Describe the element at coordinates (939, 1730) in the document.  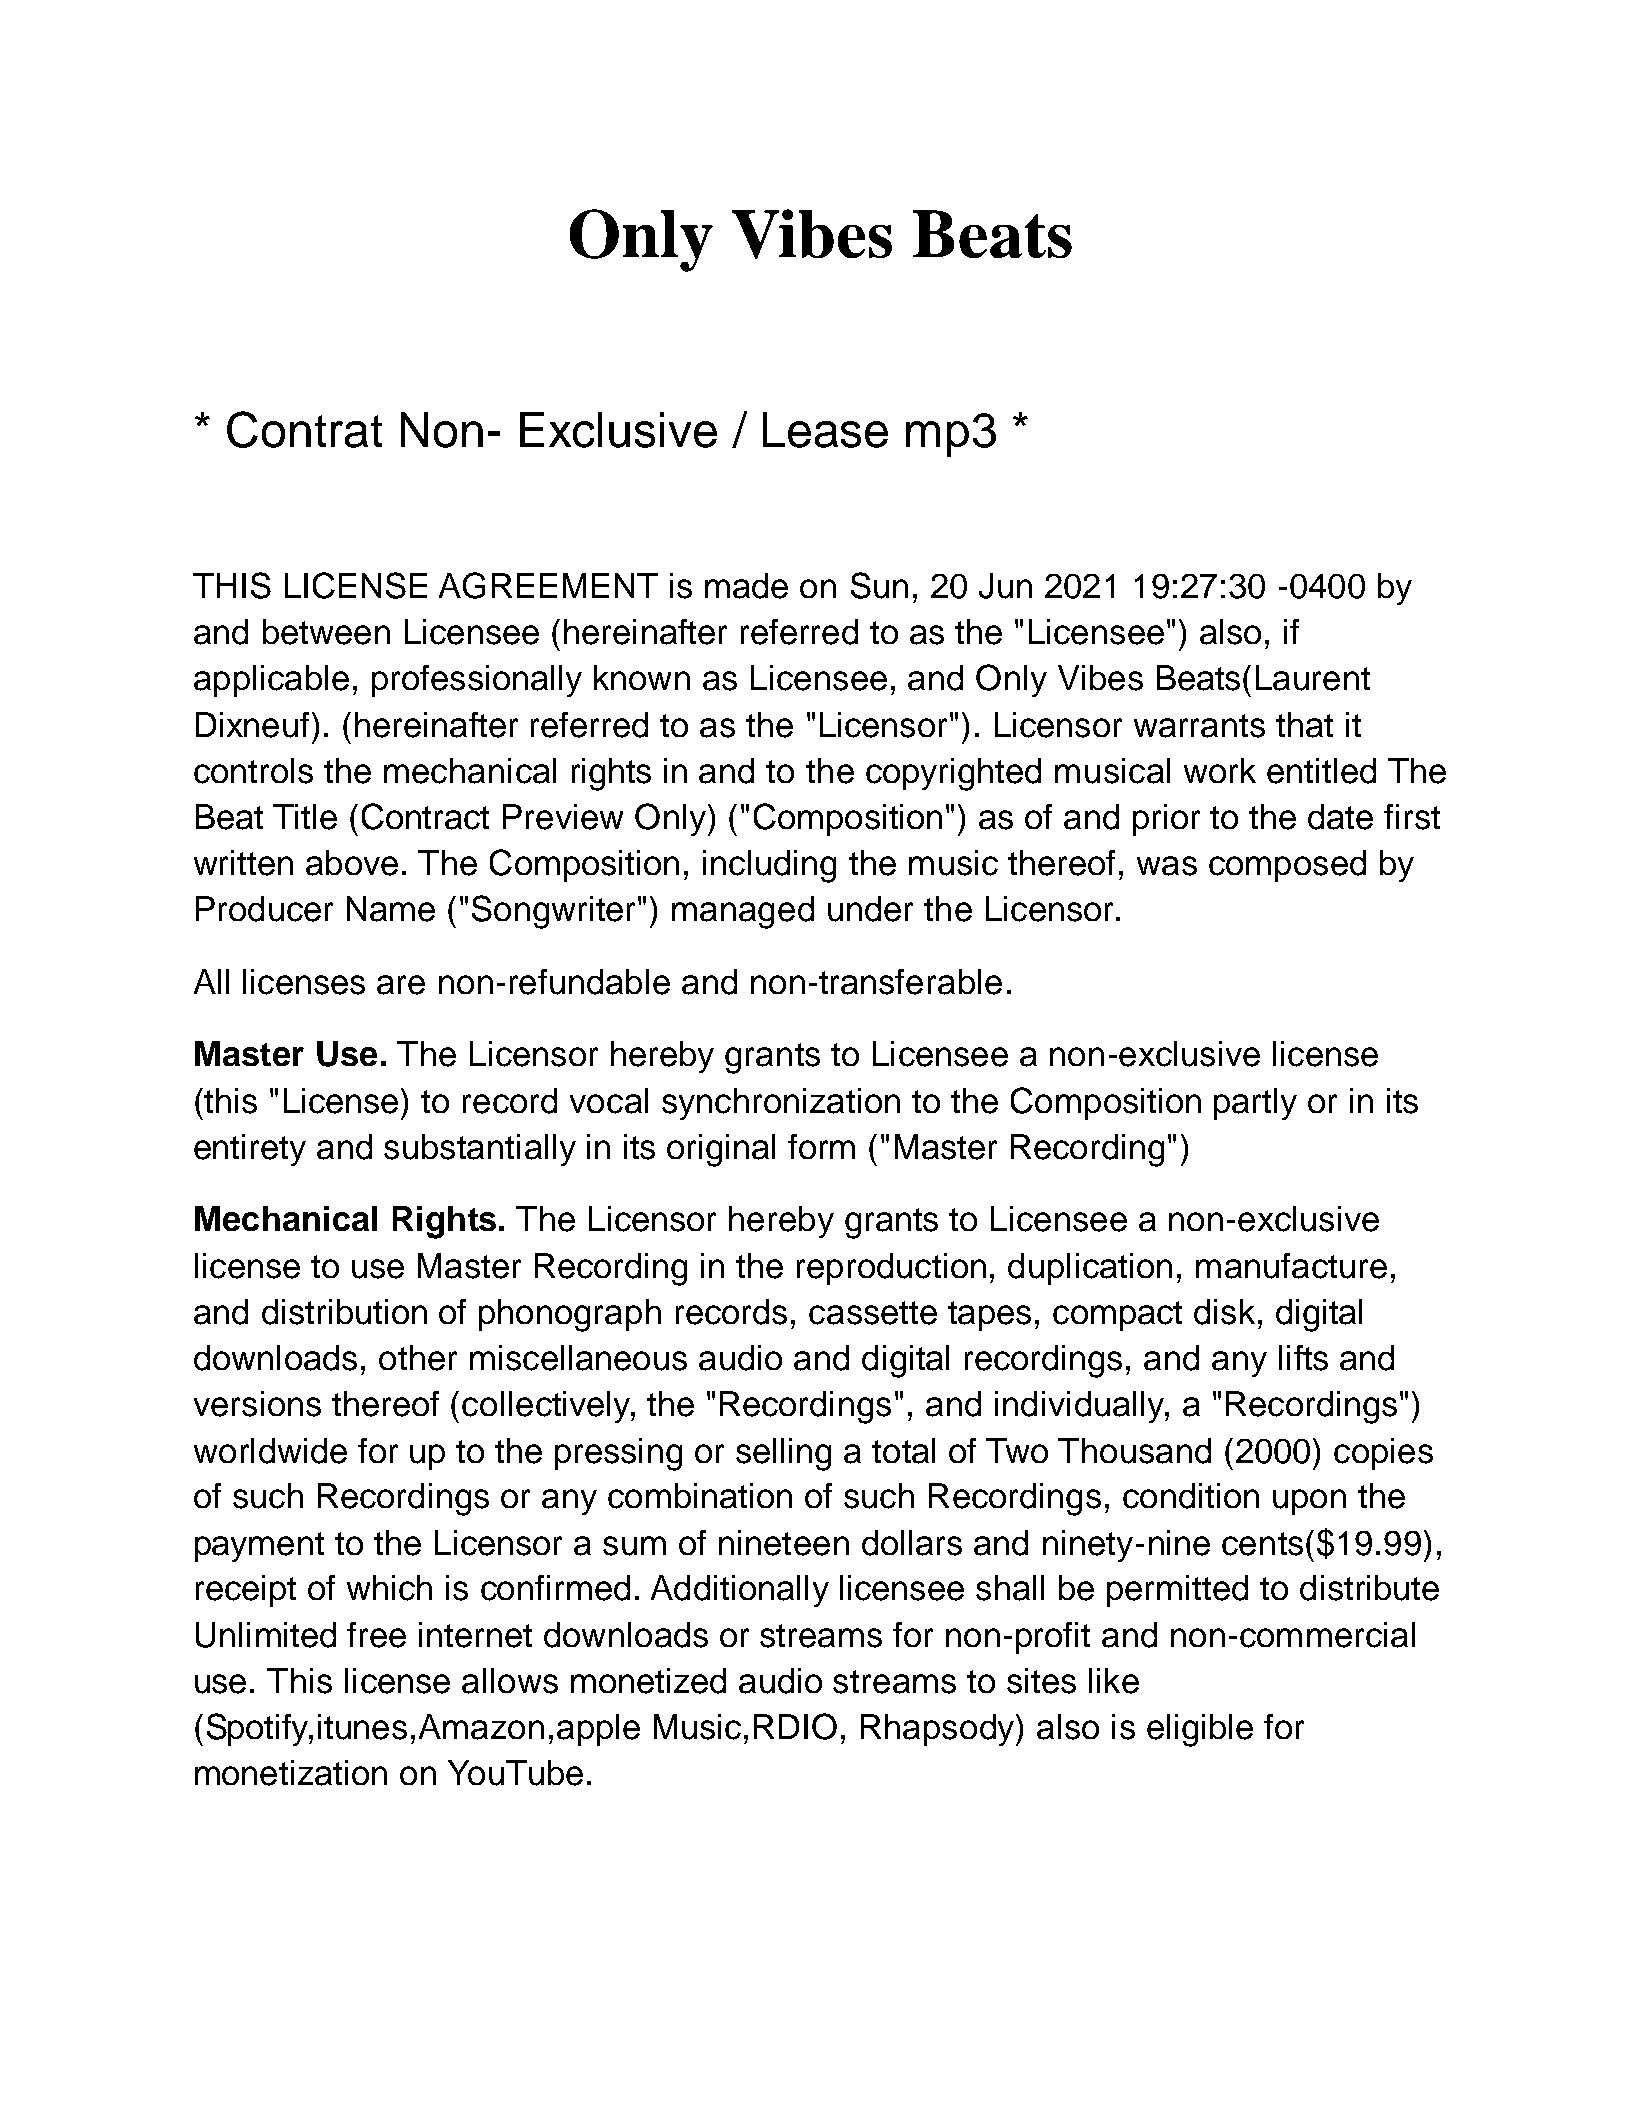
I see `Rhapsody` at that location.
